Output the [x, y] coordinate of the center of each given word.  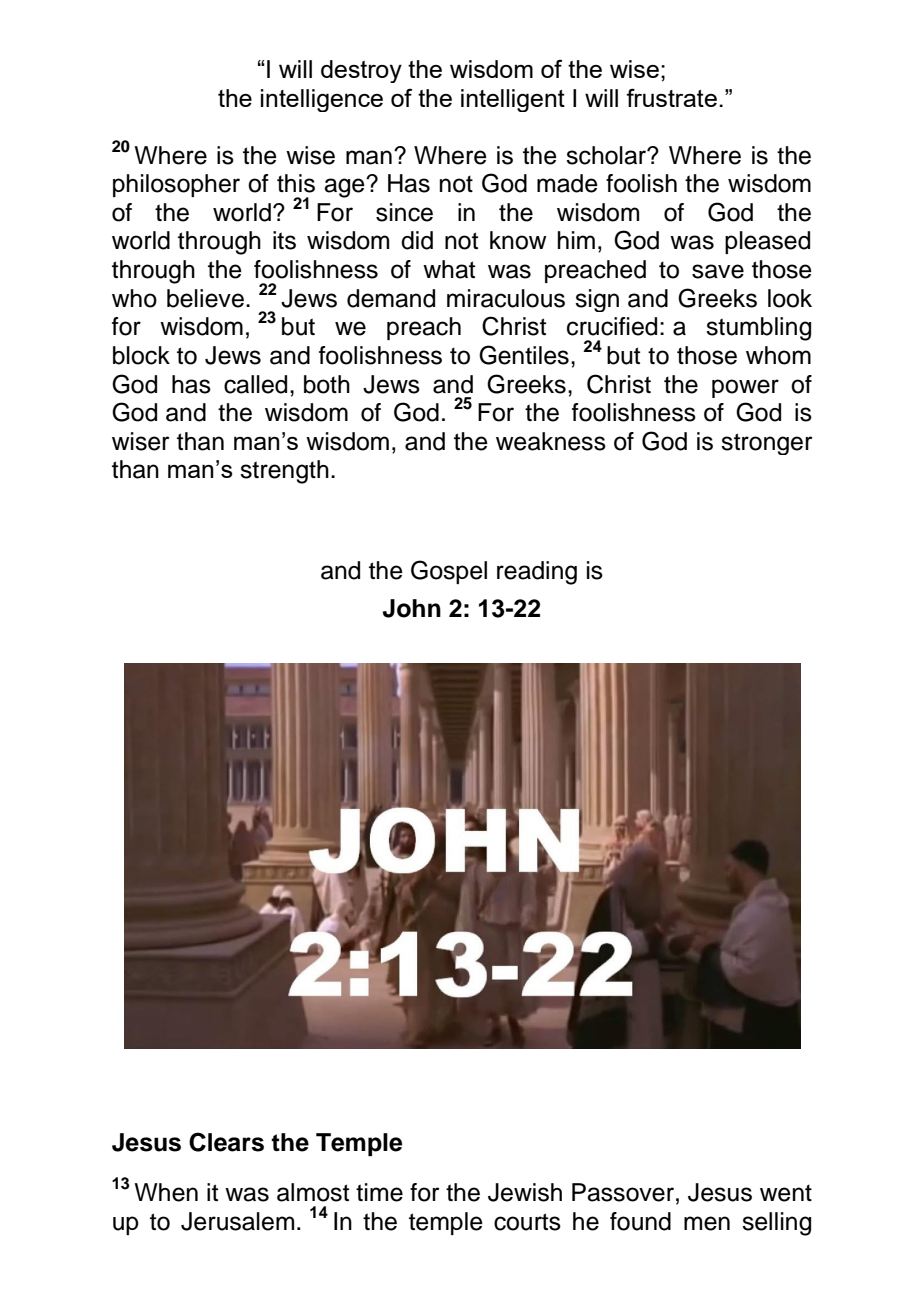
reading [537, 573]
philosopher [176, 185]
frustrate [671, 97]
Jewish [525, 1192]
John [412, 608]
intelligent [513, 100]
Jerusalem [237, 1221]
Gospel [449, 572]
